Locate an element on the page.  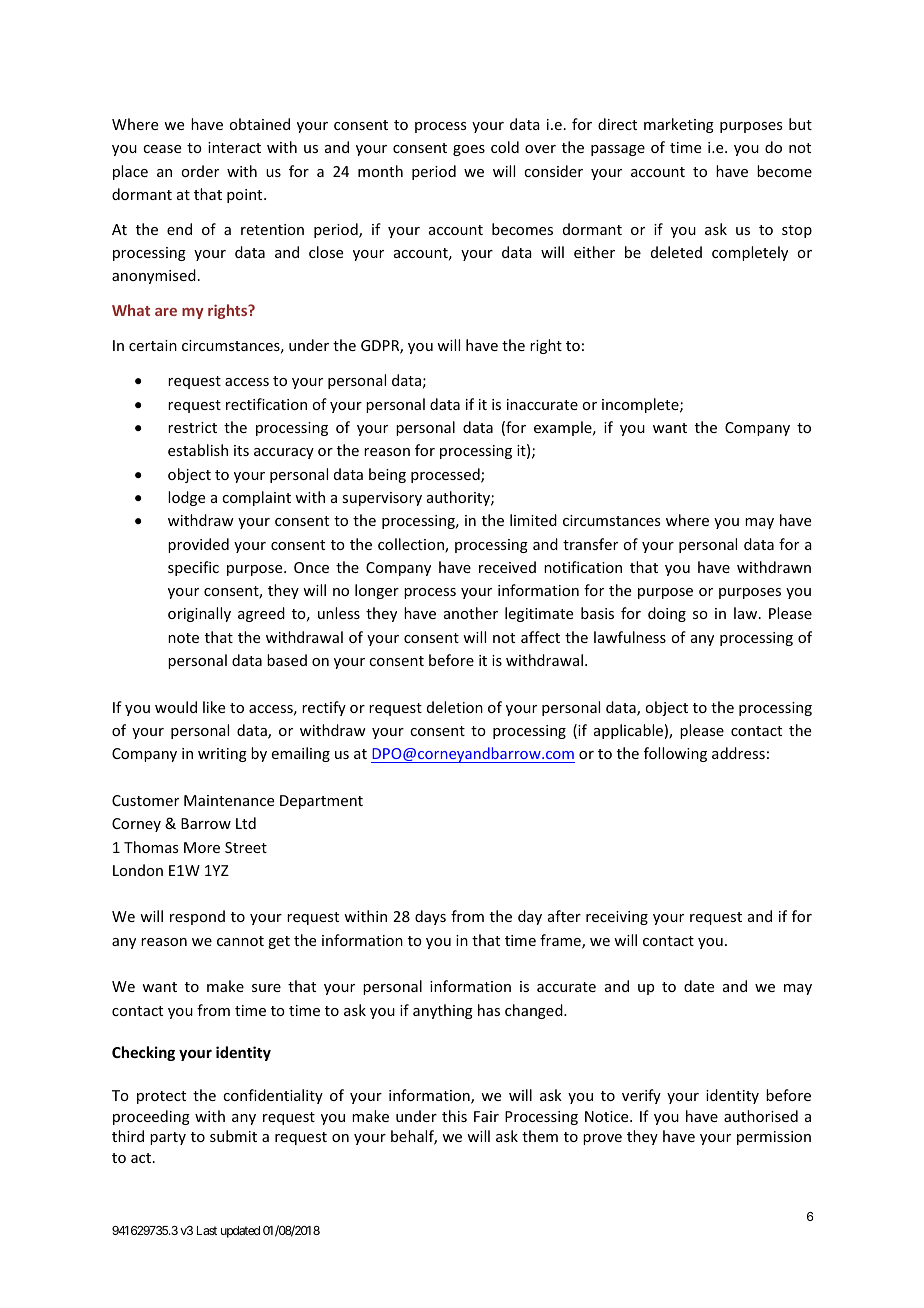
deletion is located at coordinates (455, 707).
